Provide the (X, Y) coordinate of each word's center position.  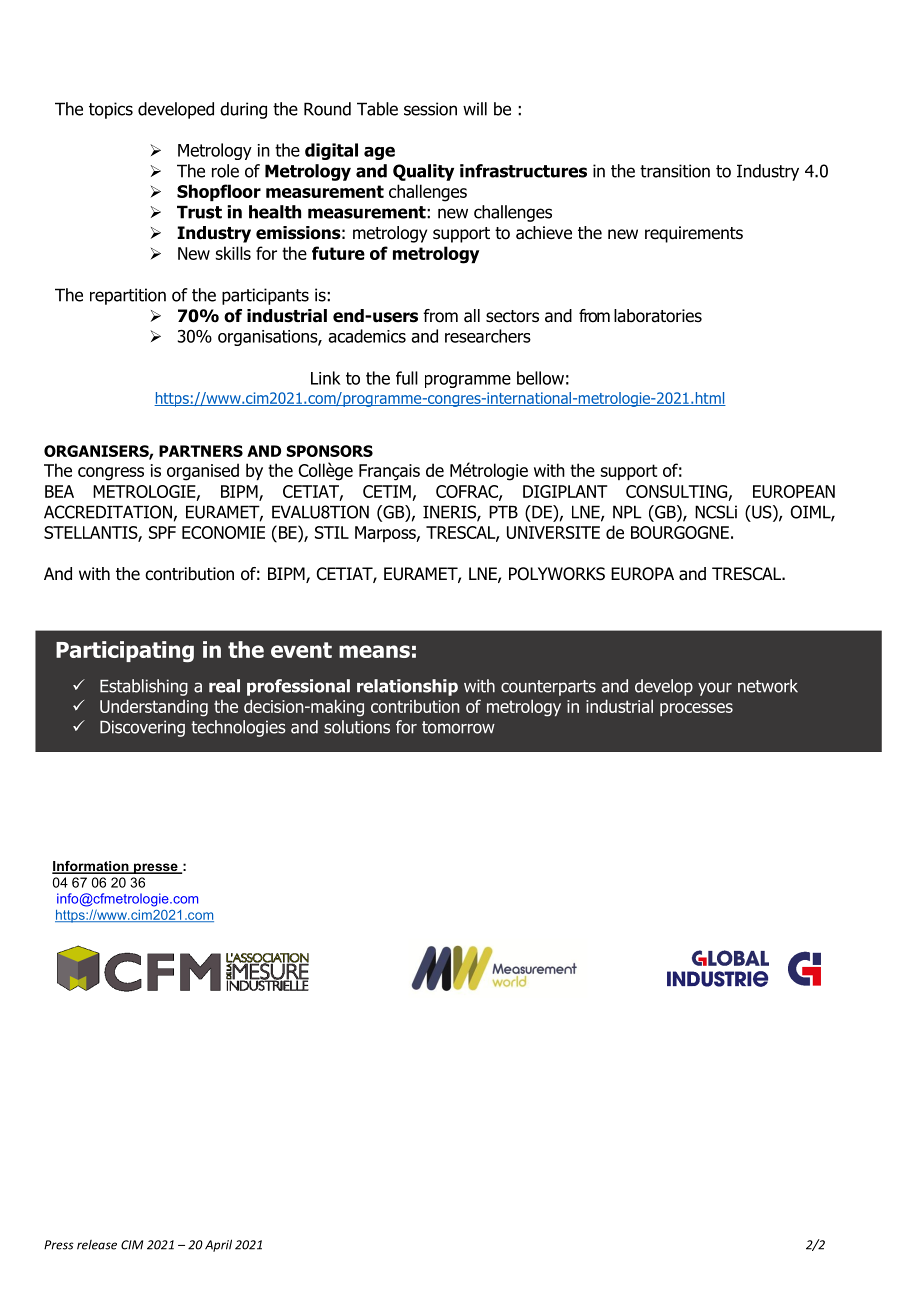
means (374, 651)
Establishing (144, 687)
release (97, 1245)
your (715, 689)
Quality (423, 172)
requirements (694, 234)
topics (111, 110)
